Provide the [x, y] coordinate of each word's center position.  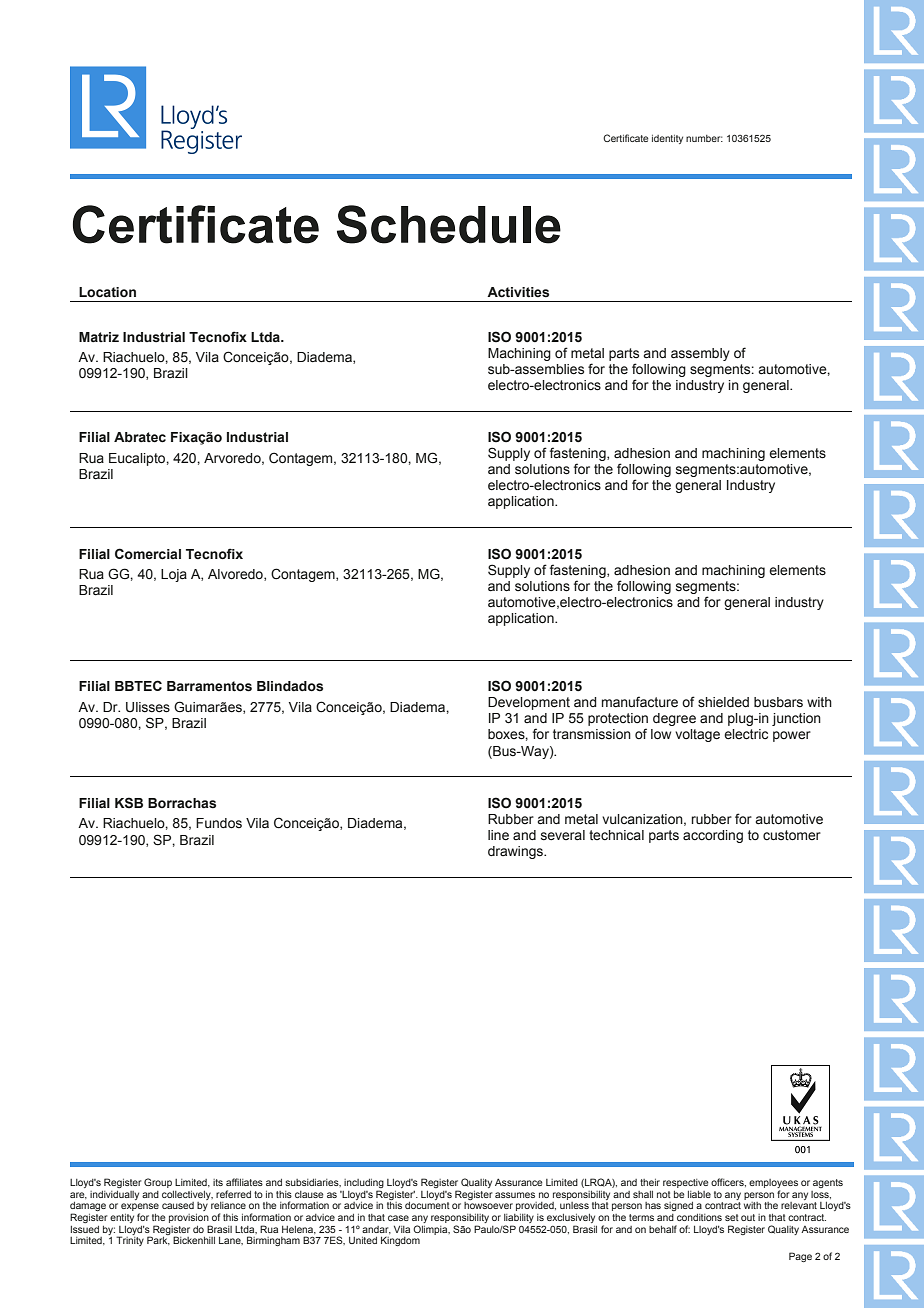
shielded [723, 702]
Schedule [449, 224]
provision [189, 1218]
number [704, 138]
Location [107, 292]
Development [529, 703]
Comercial [148, 554]
